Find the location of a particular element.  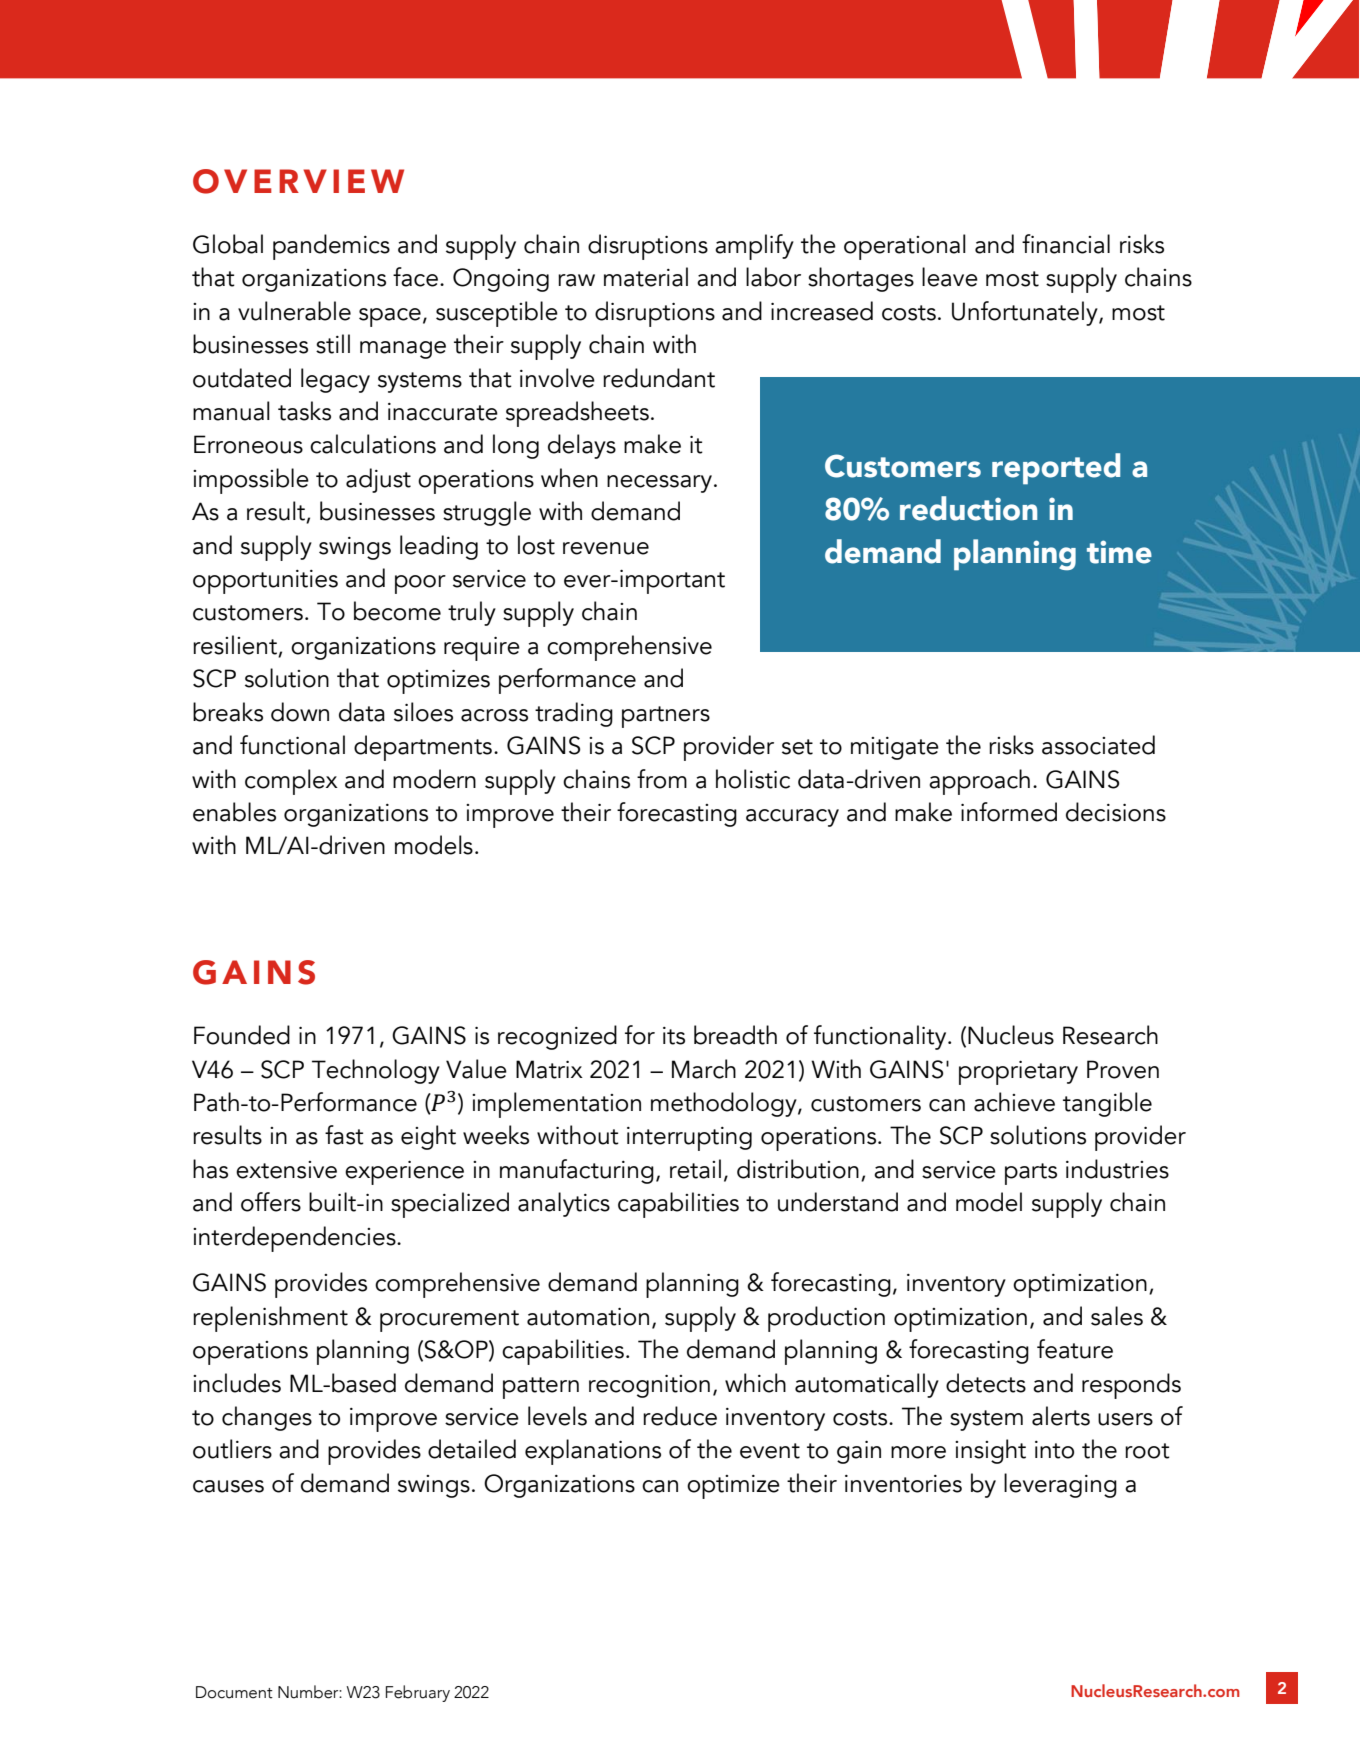

financial is located at coordinates (1066, 244).
